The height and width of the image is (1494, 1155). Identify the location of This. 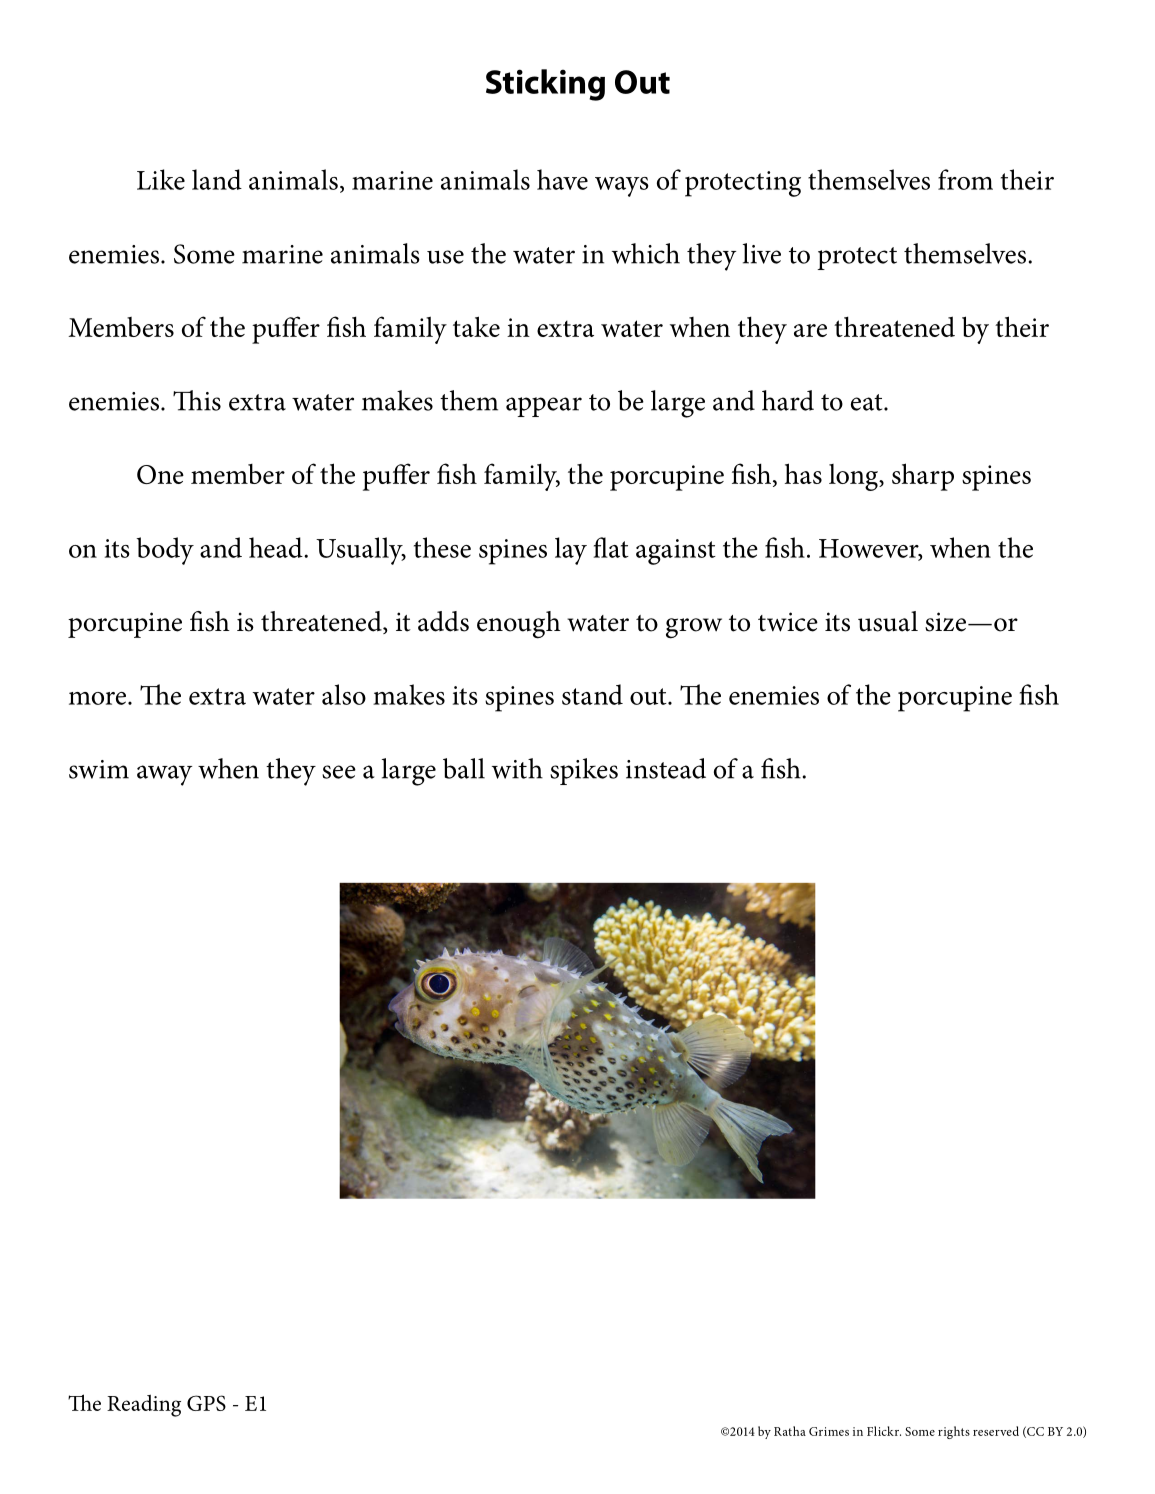
(197, 400).
